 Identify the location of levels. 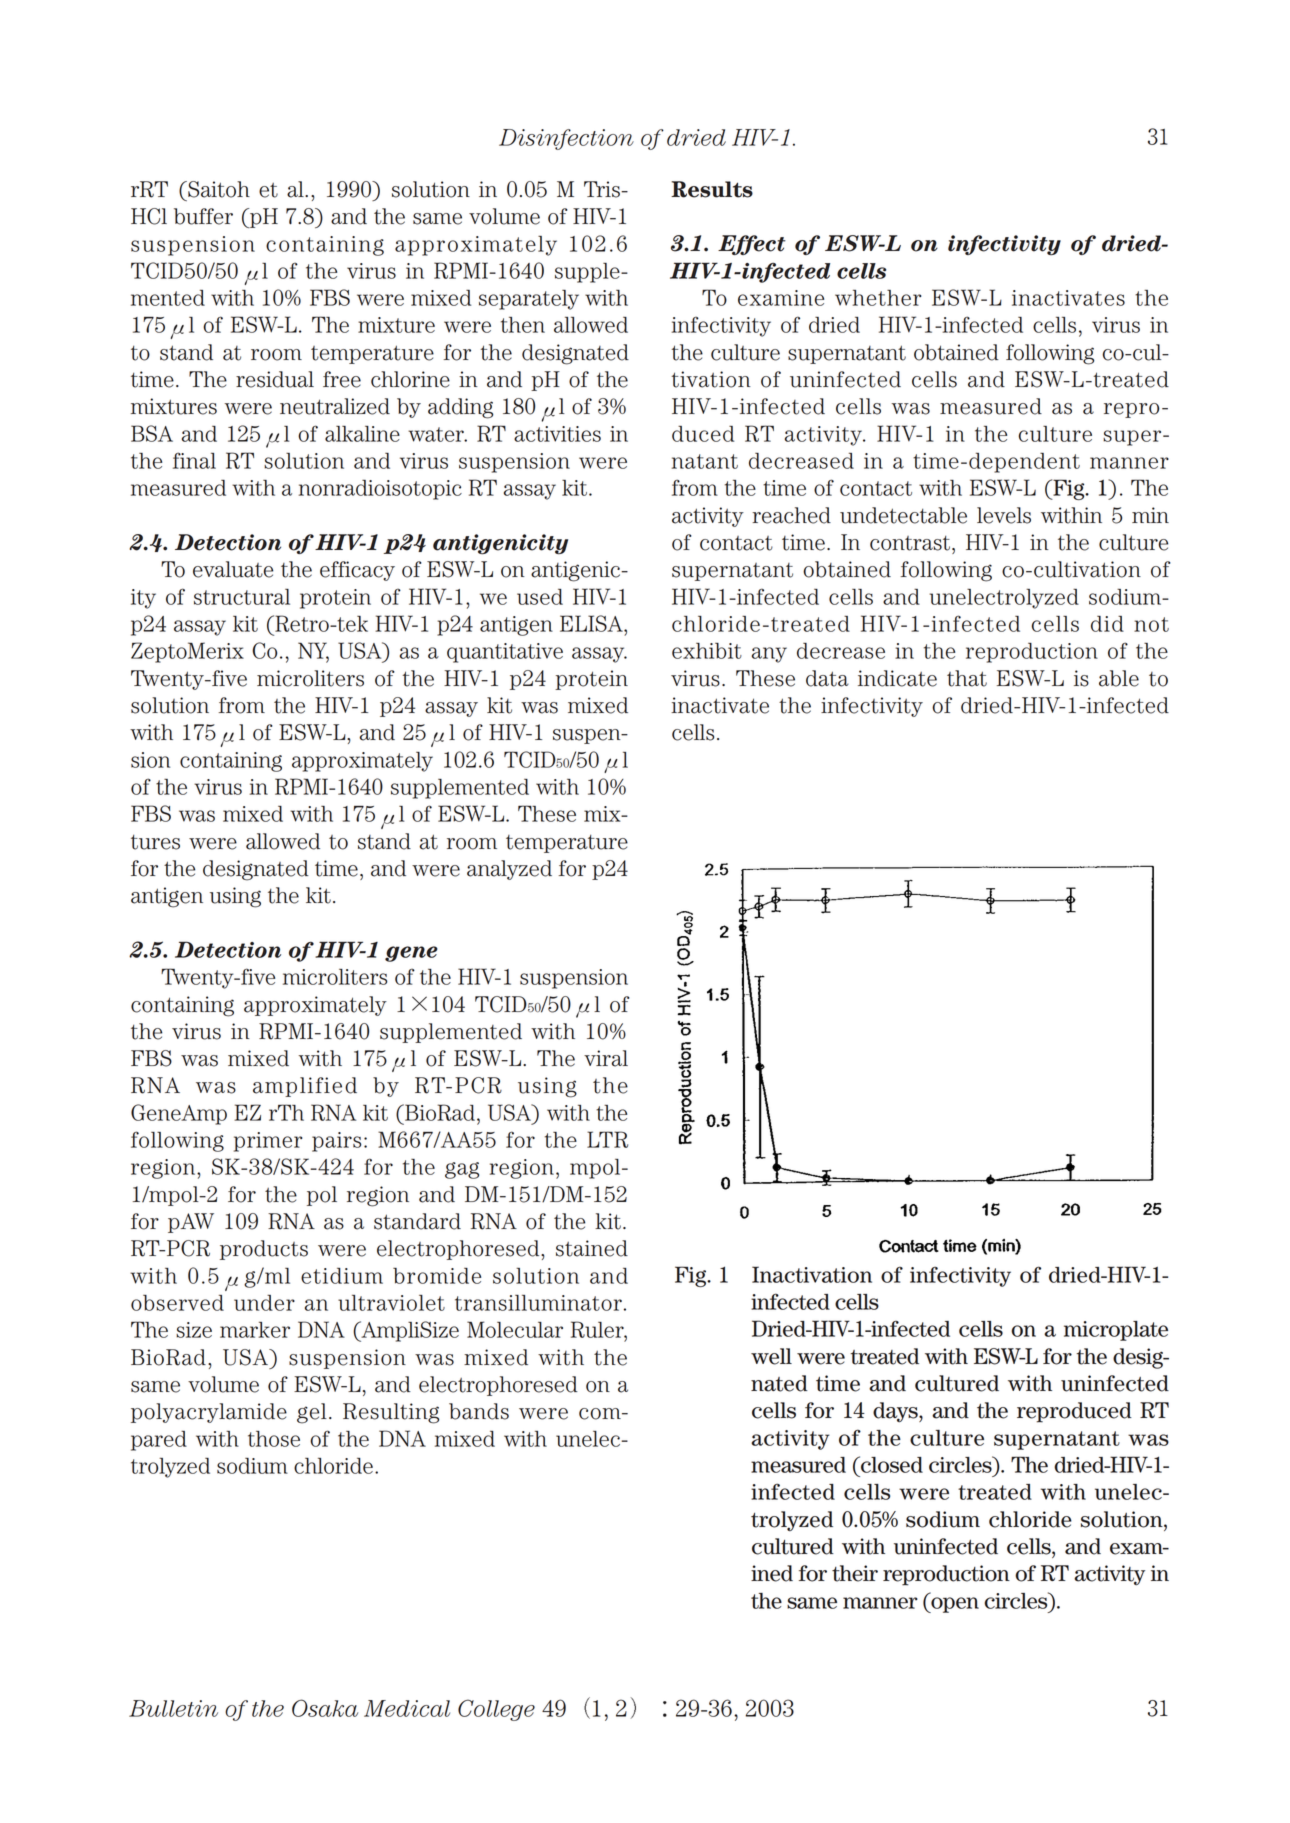
(1004, 515).
